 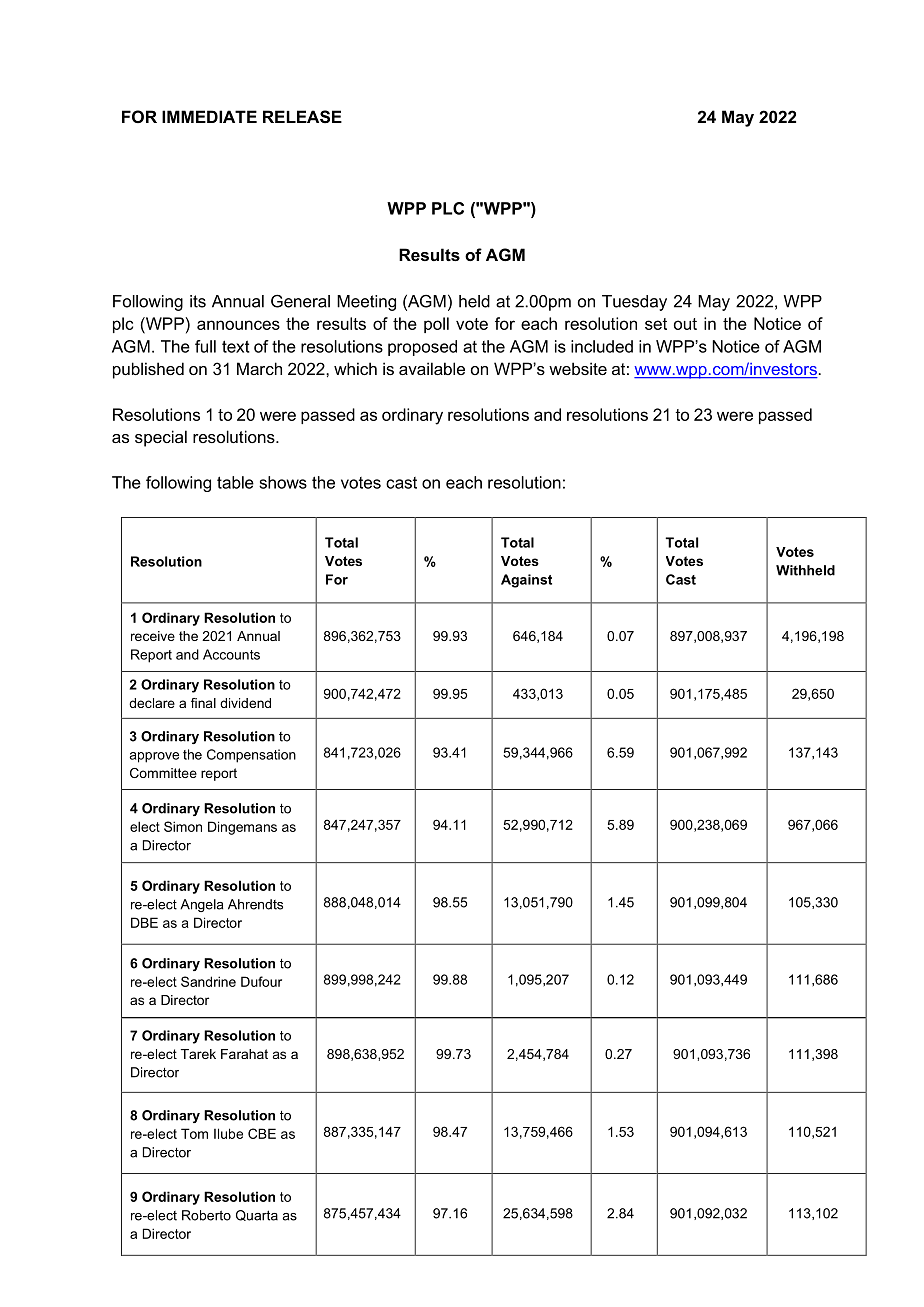 I want to click on included, so click(x=602, y=346).
